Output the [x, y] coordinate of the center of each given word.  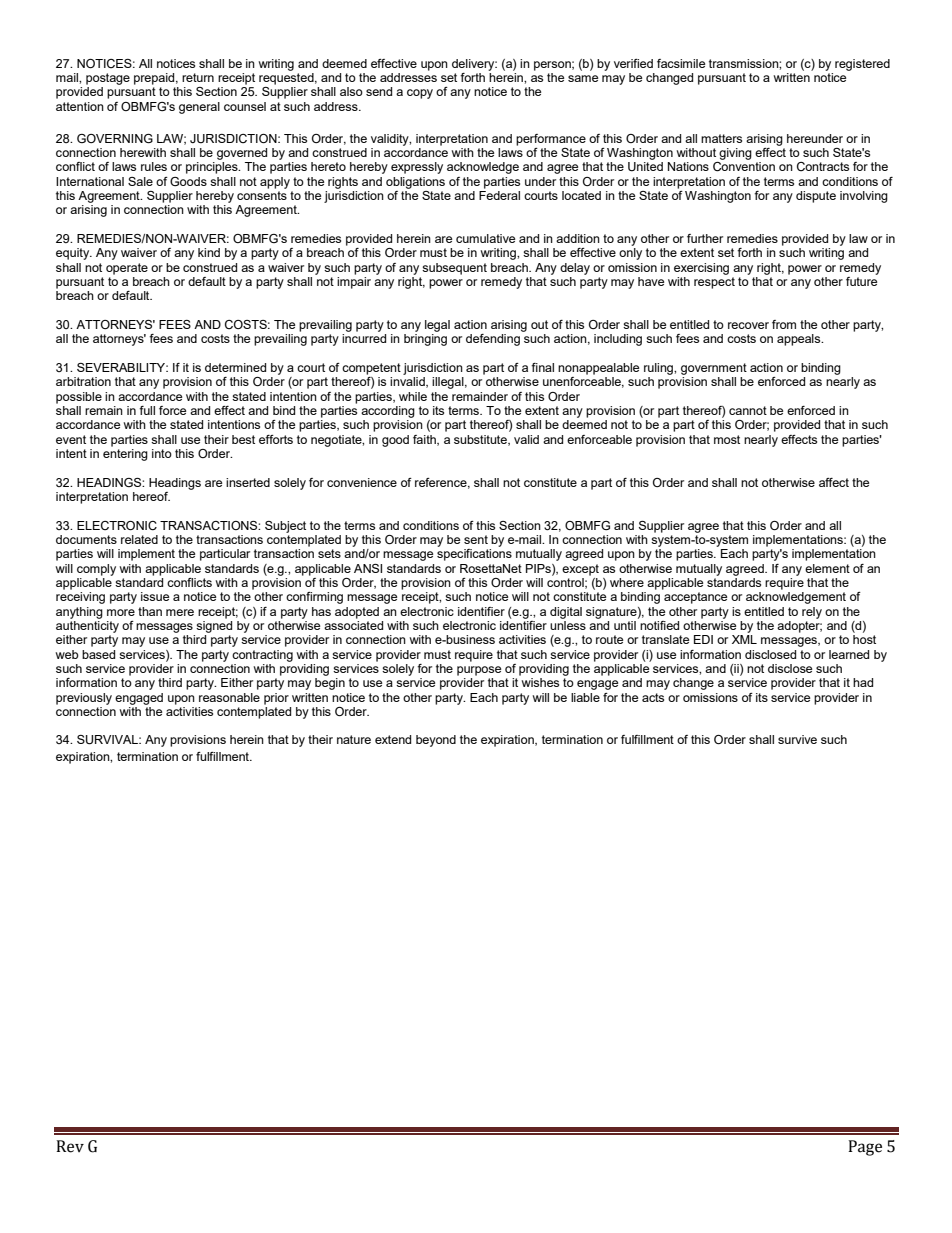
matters [721, 138]
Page [865, 1148]
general [199, 108]
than [150, 611]
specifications [474, 555]
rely [812, 613]
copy [420, 94]
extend [393, 739]
